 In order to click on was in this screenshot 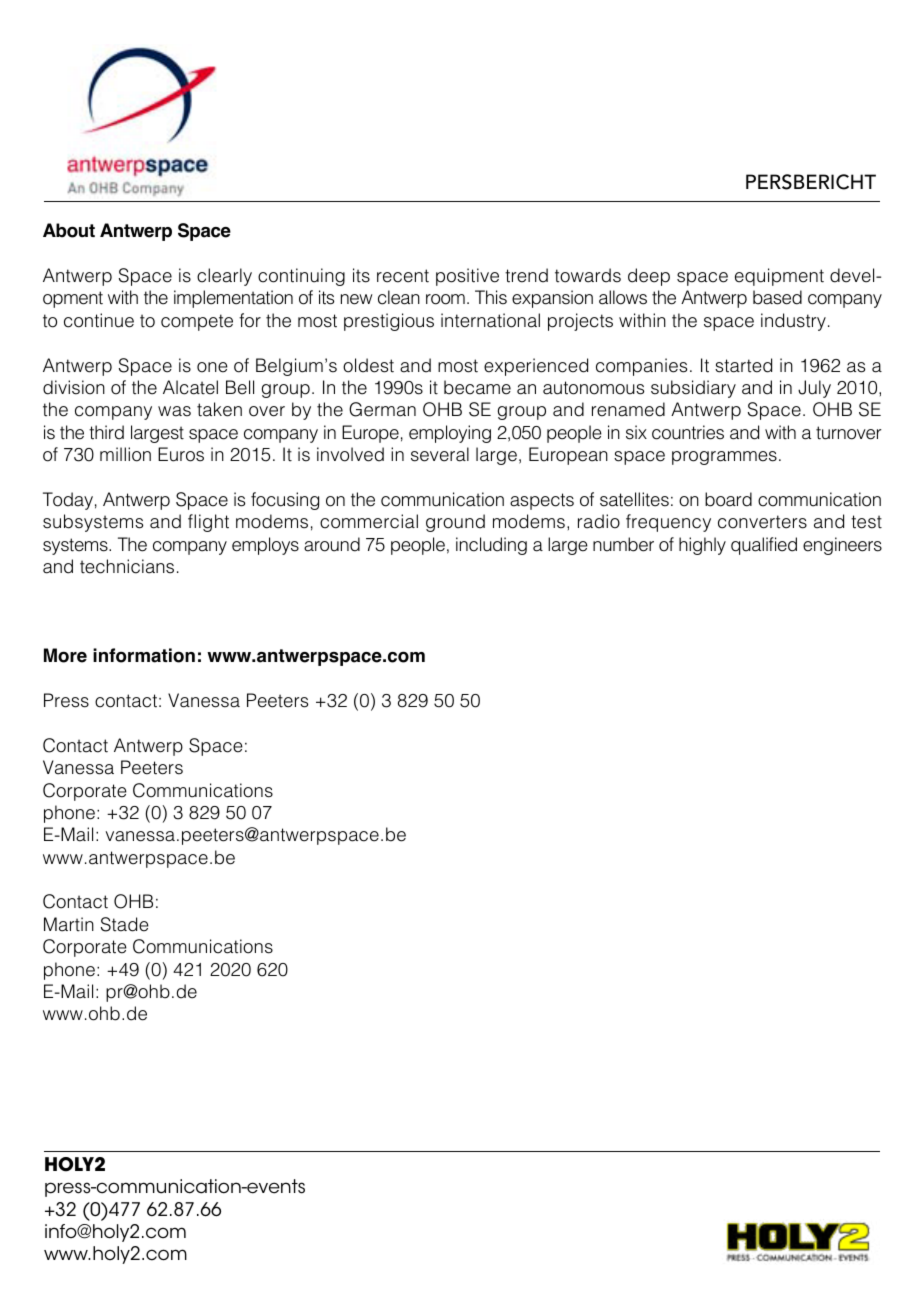, I will do `click(174, 411)`.
